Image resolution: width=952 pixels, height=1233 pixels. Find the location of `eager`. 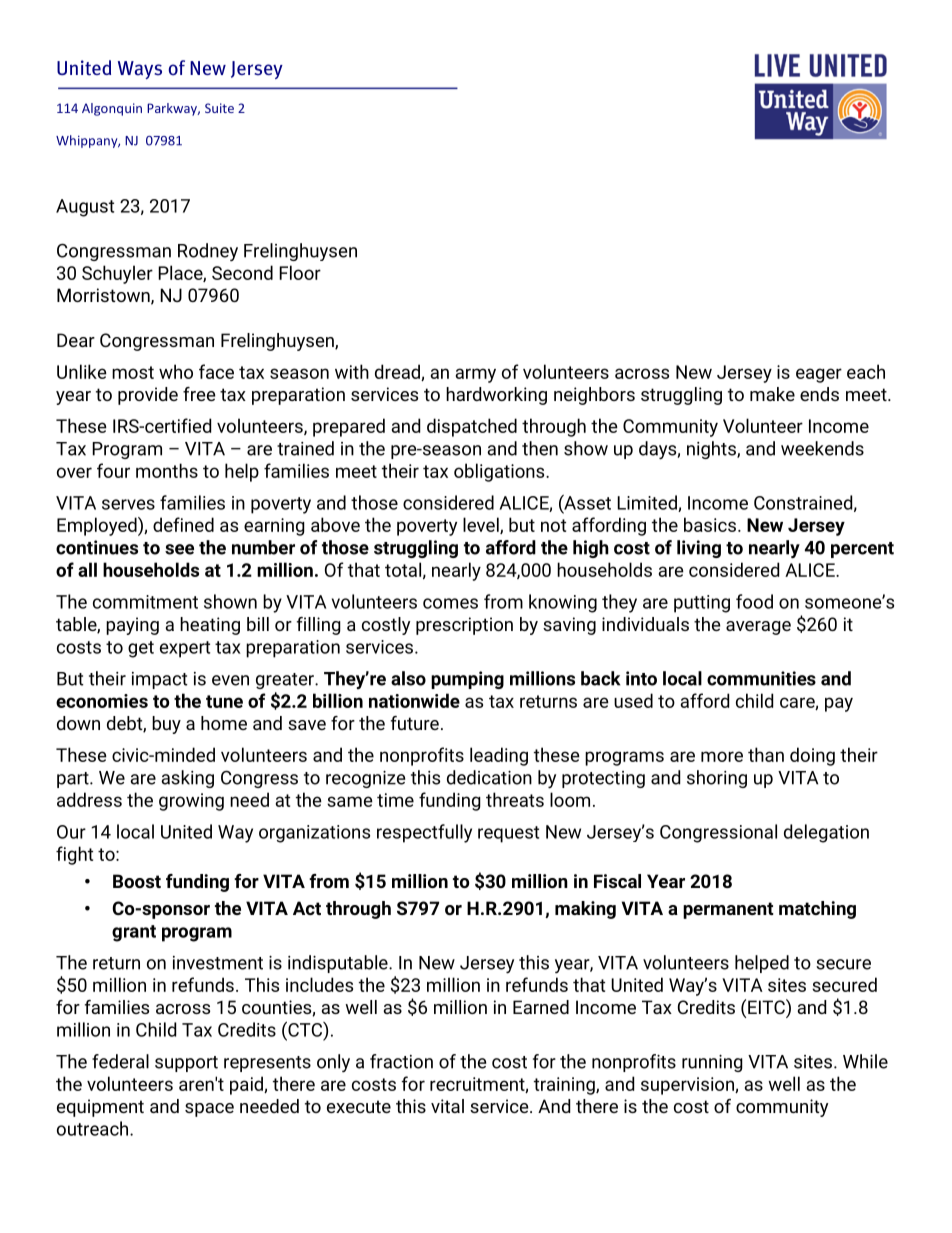

eager is located at coordinates (819, 375).
